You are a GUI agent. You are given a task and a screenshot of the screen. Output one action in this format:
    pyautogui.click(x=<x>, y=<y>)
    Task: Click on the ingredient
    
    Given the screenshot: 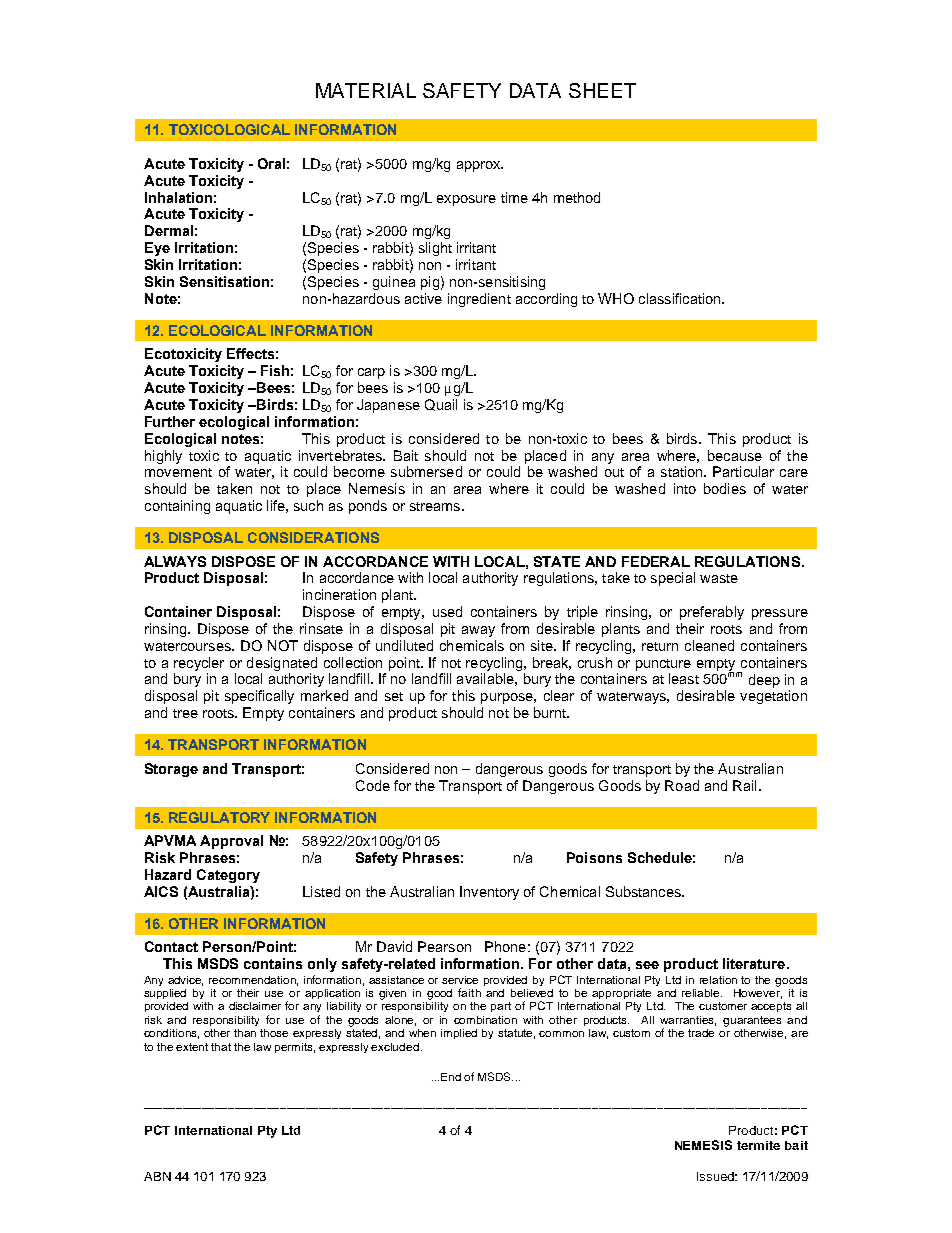 What is the action you would take?
    pyautogui.click(x=479, y=300)
